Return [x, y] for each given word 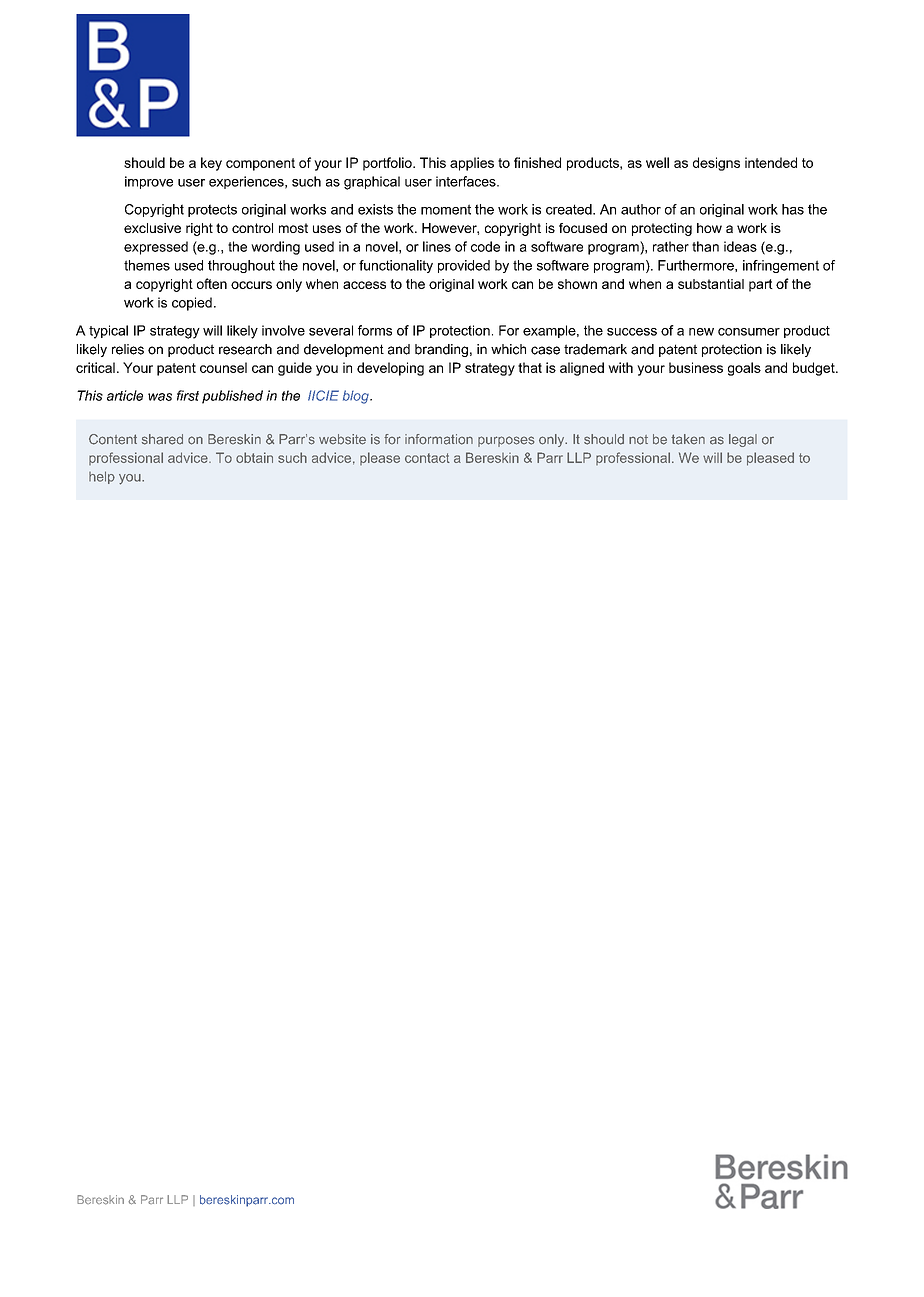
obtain [254, 457]
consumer [749, 332]
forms [375, 330]
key [211, 164]
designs [716, 164]
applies [472, 164]
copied [192, 304]
